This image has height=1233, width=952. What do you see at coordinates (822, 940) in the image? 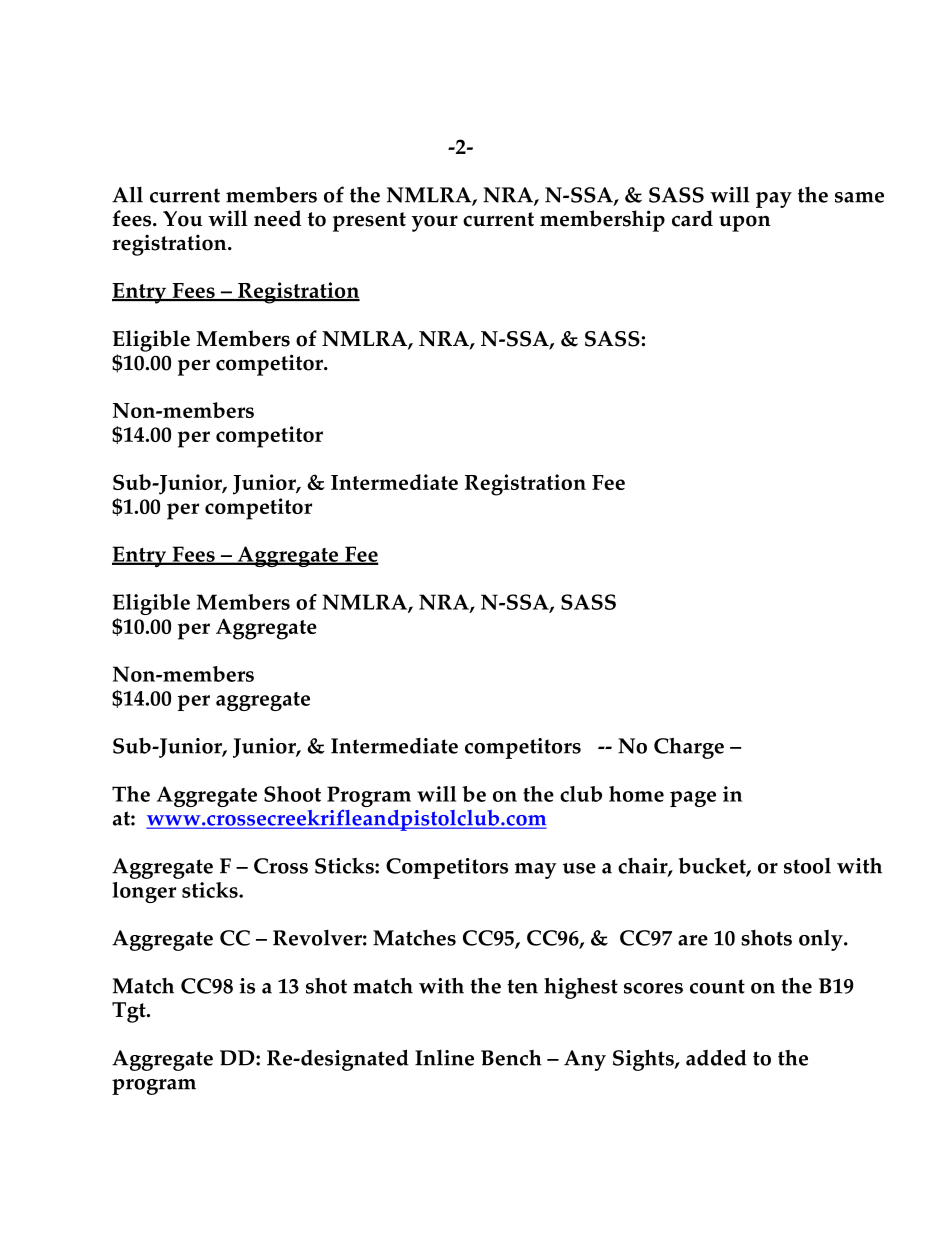
I see `only` at bounding box center [822, 940].
